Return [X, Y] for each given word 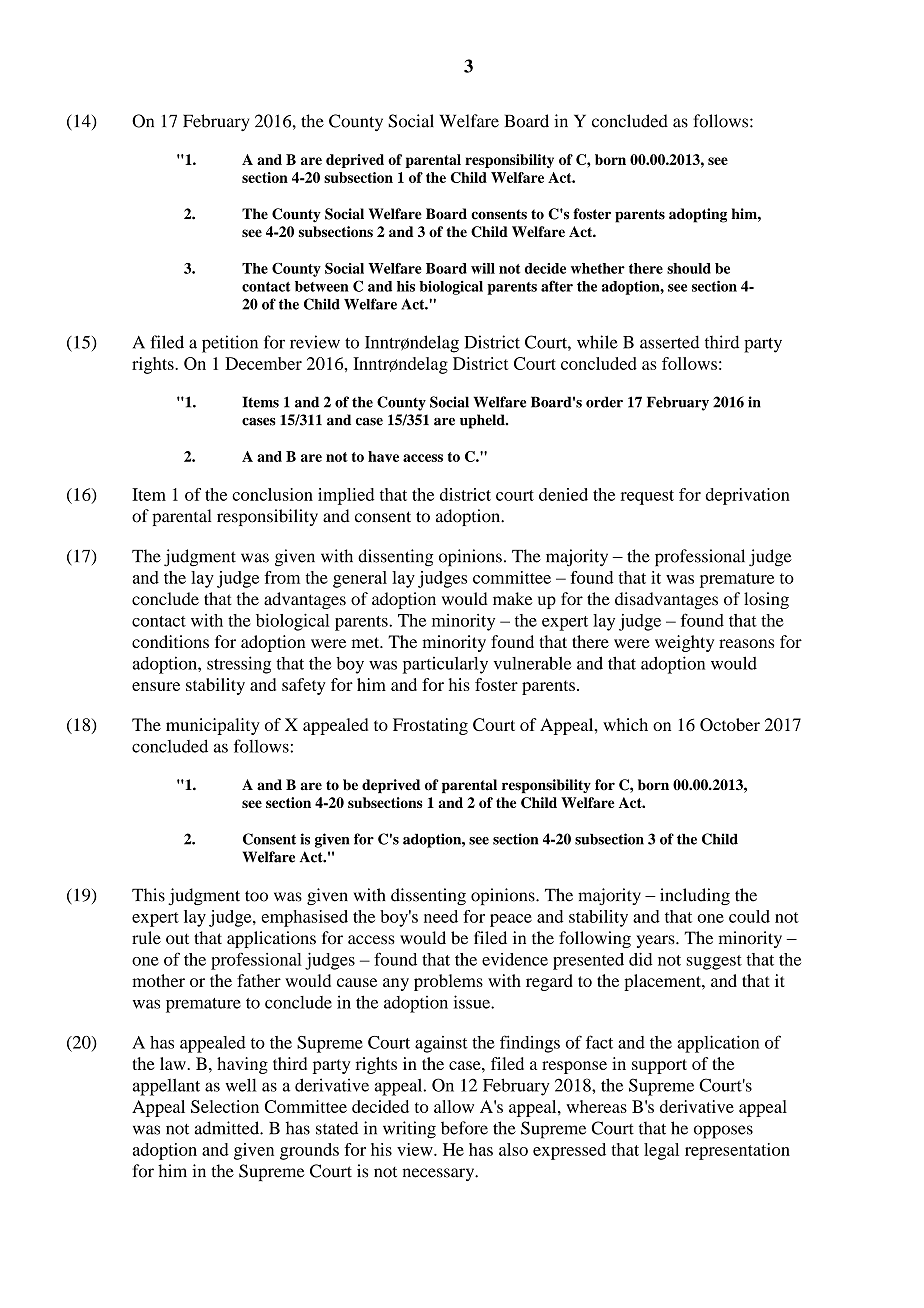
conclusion [272, 494]
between [322, 286]
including [695, 896]
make [512, 599]
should [689, 268]
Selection [225, 1106]
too [256, 896]
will [483, 268]
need [441, 916]
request [647, 497]
